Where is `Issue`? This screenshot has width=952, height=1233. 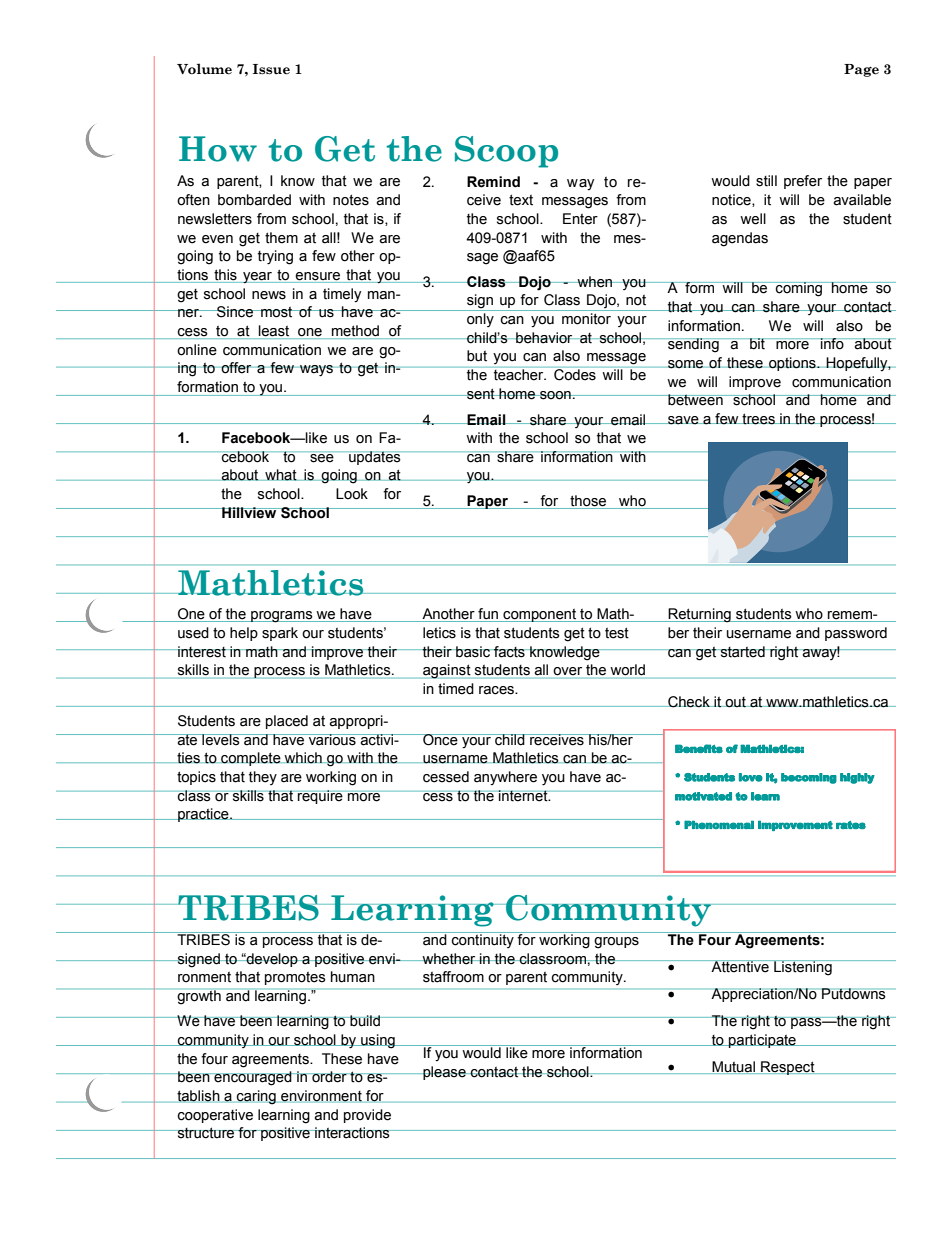 Issue is located at coordinates (271, 69).
